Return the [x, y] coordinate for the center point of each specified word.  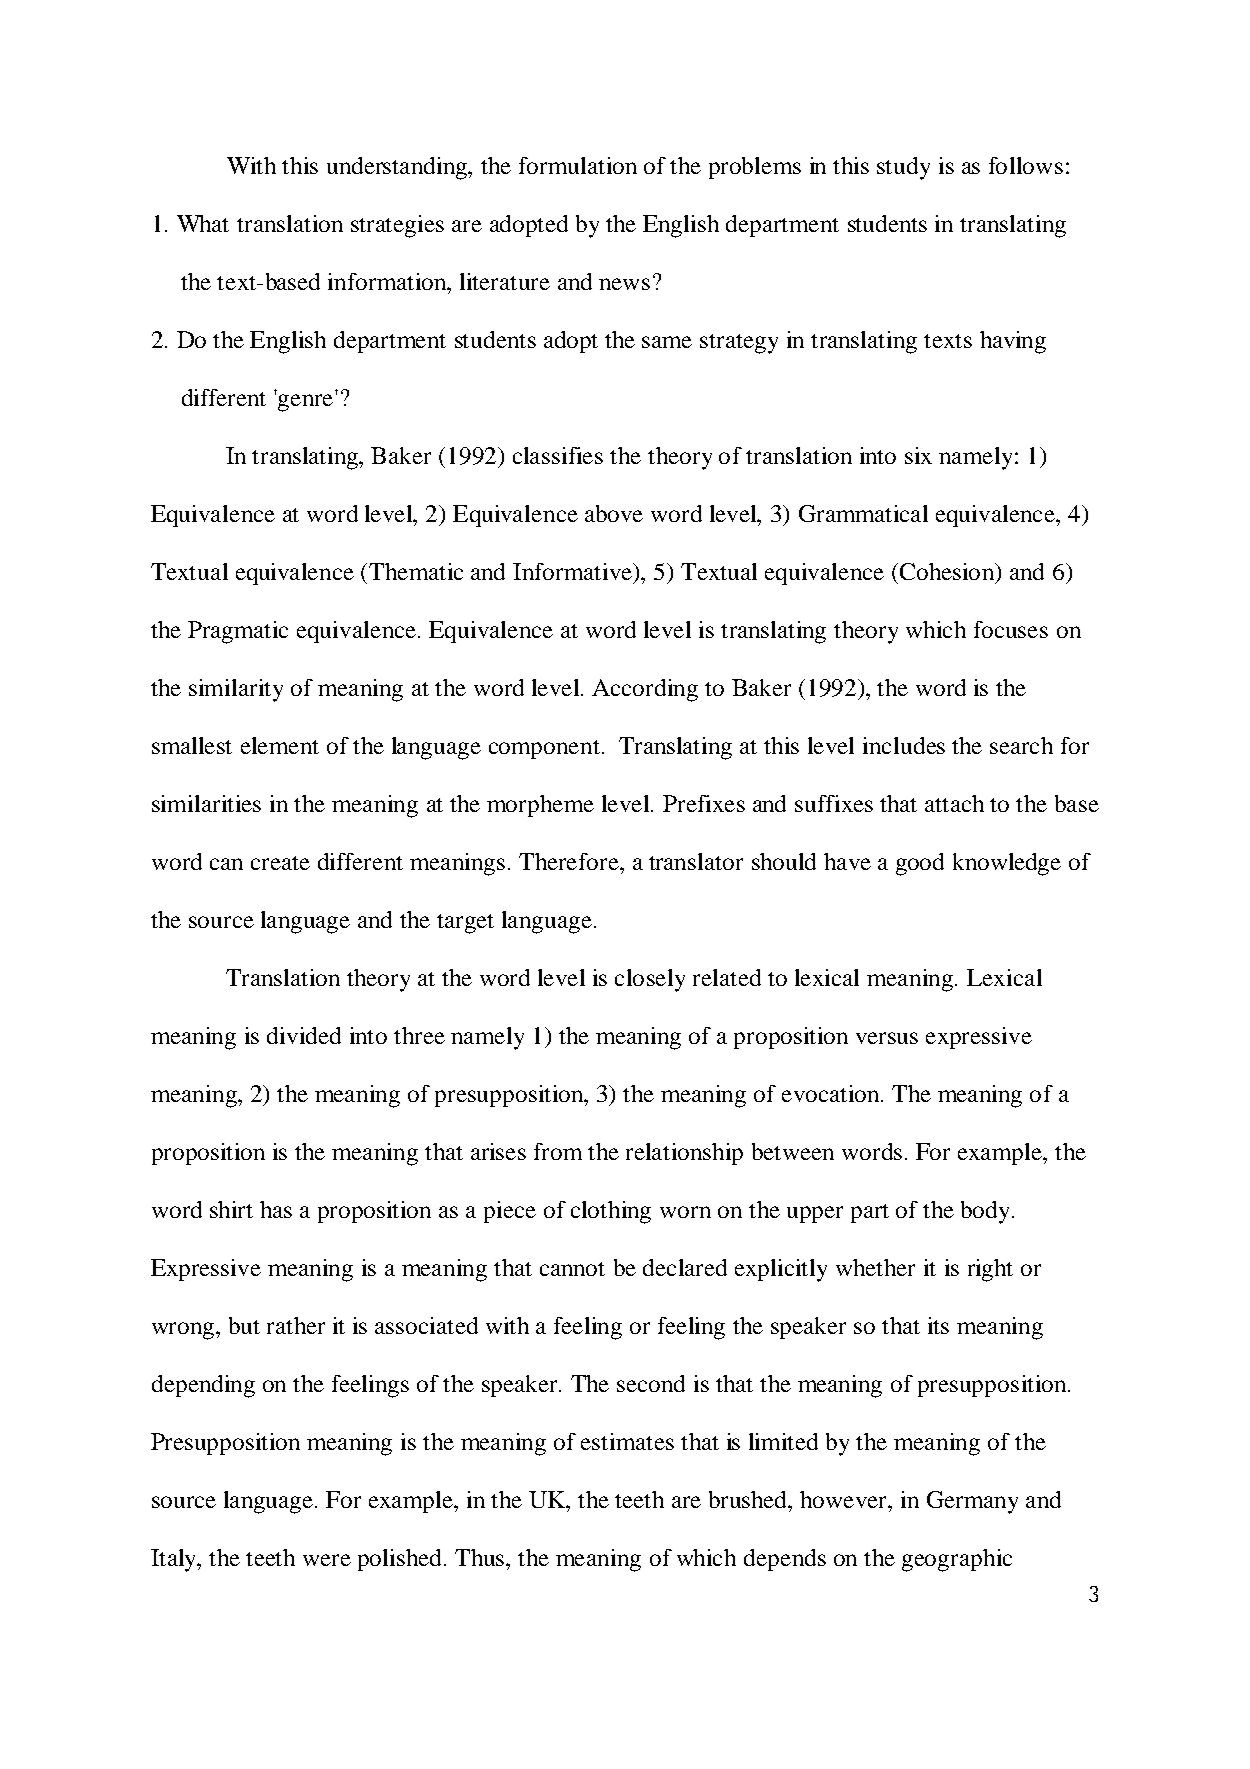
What [203, 223]
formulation [578, 165]
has [276, 1209]
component [544, 749]
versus [887, 1038]
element [280, 745]
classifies [558, 455]
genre [305, 403]
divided [304, 1035]
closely [650, 980]
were [327, 1560]
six [918, 455]
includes [904, 745]
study [903, 168]
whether [875, 1267]
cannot [572, 1269]
